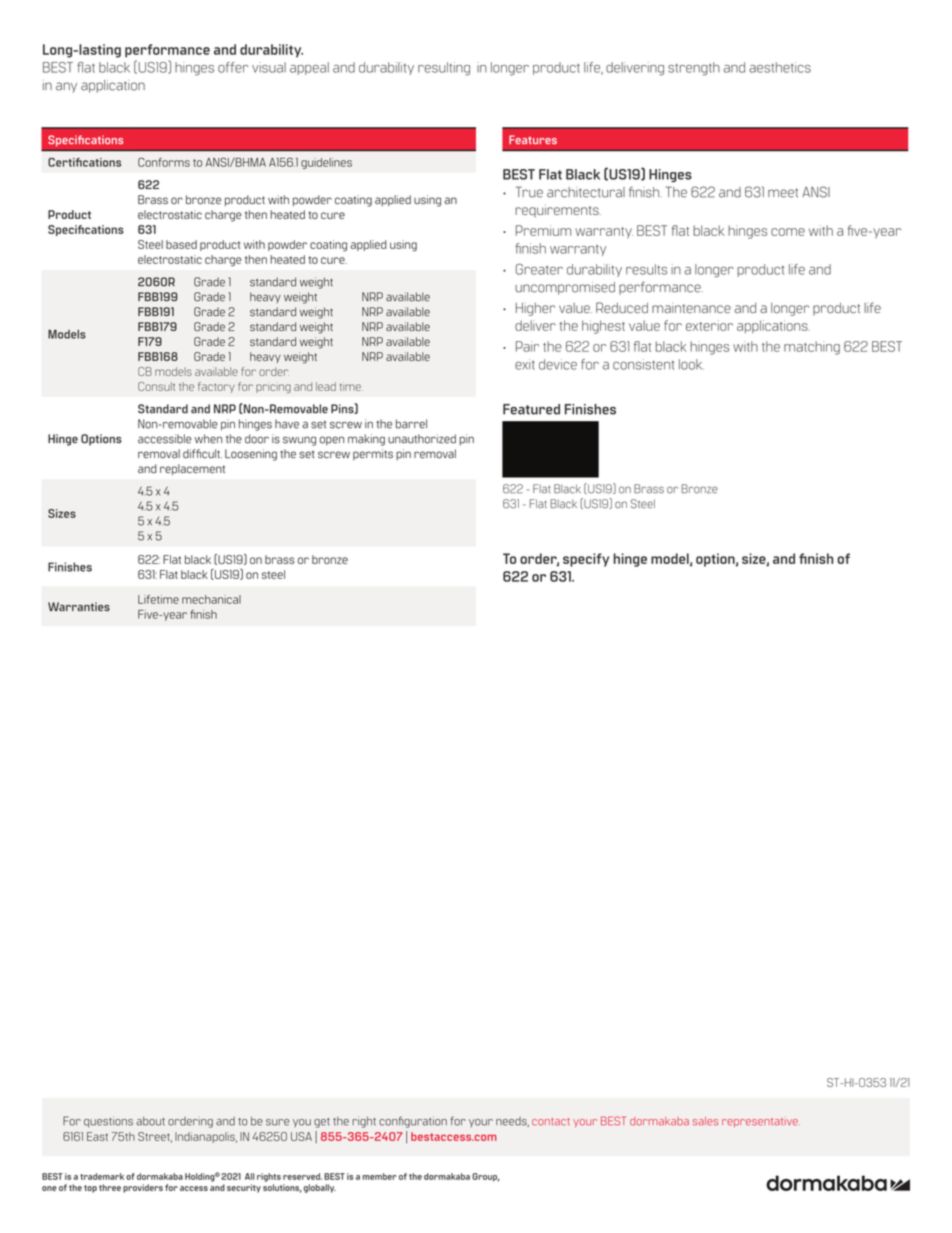 This screenshot has width=952, height=1233. I want to click on mechanical, so click(211, 599).
